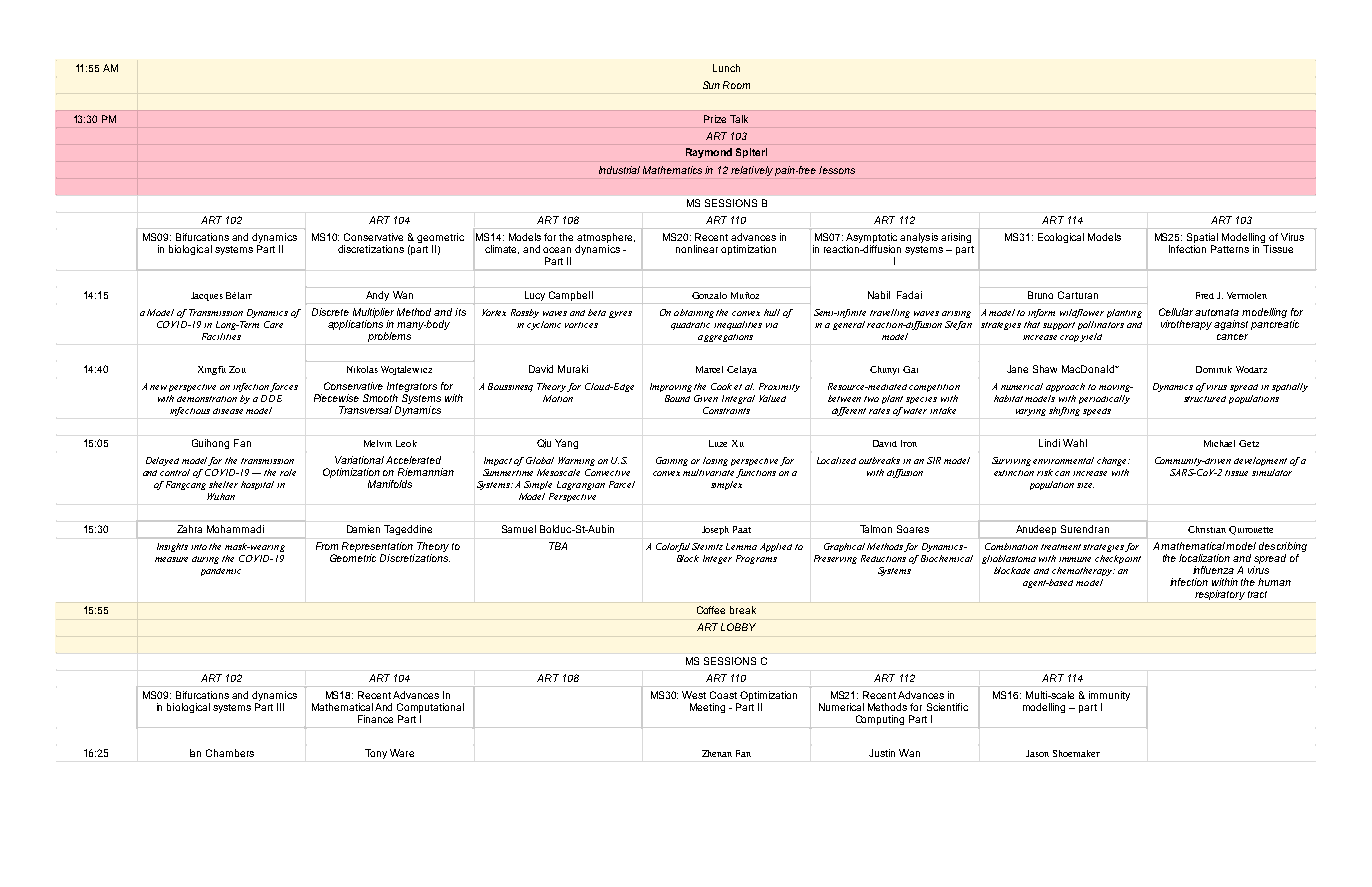 This page has height=887, width=1372. I want to click on Gonzalo, so click(709, 295).
